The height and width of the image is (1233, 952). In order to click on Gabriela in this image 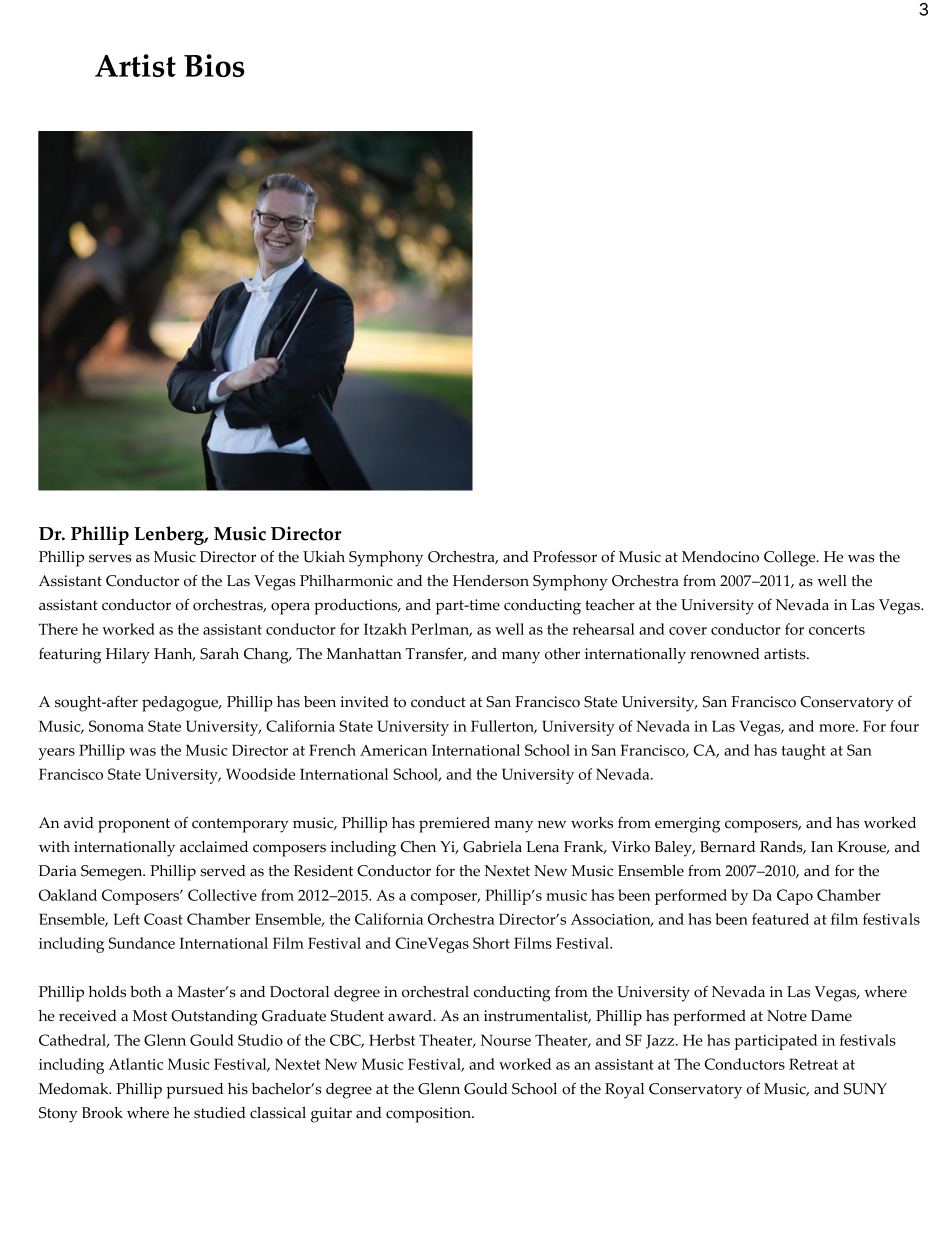, I will do `click(492, 847)`.
